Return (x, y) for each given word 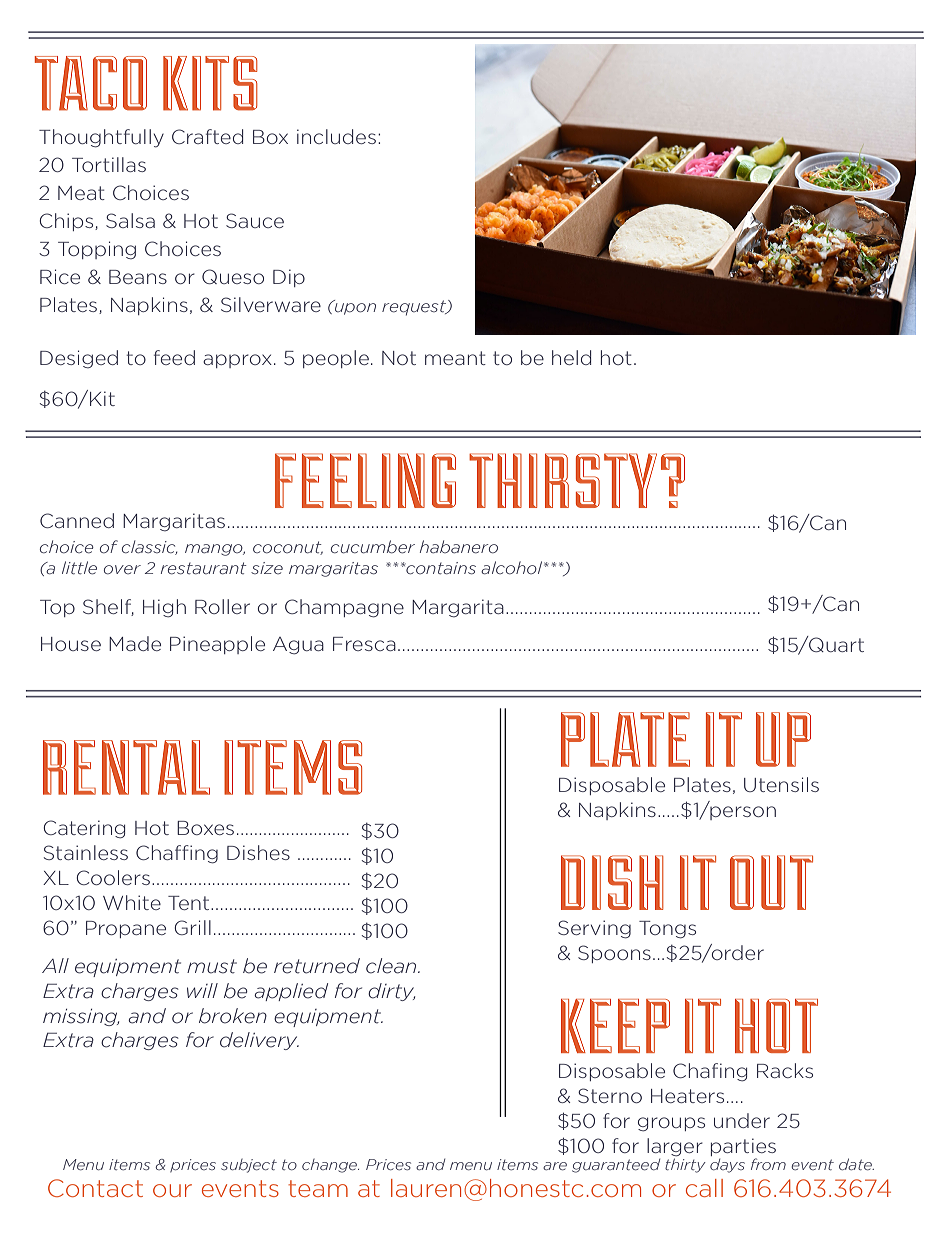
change (330, 1166)
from (768, 1164)
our (172, 1190)
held (571, 357)
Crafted (207, 136)
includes (336, 136)
